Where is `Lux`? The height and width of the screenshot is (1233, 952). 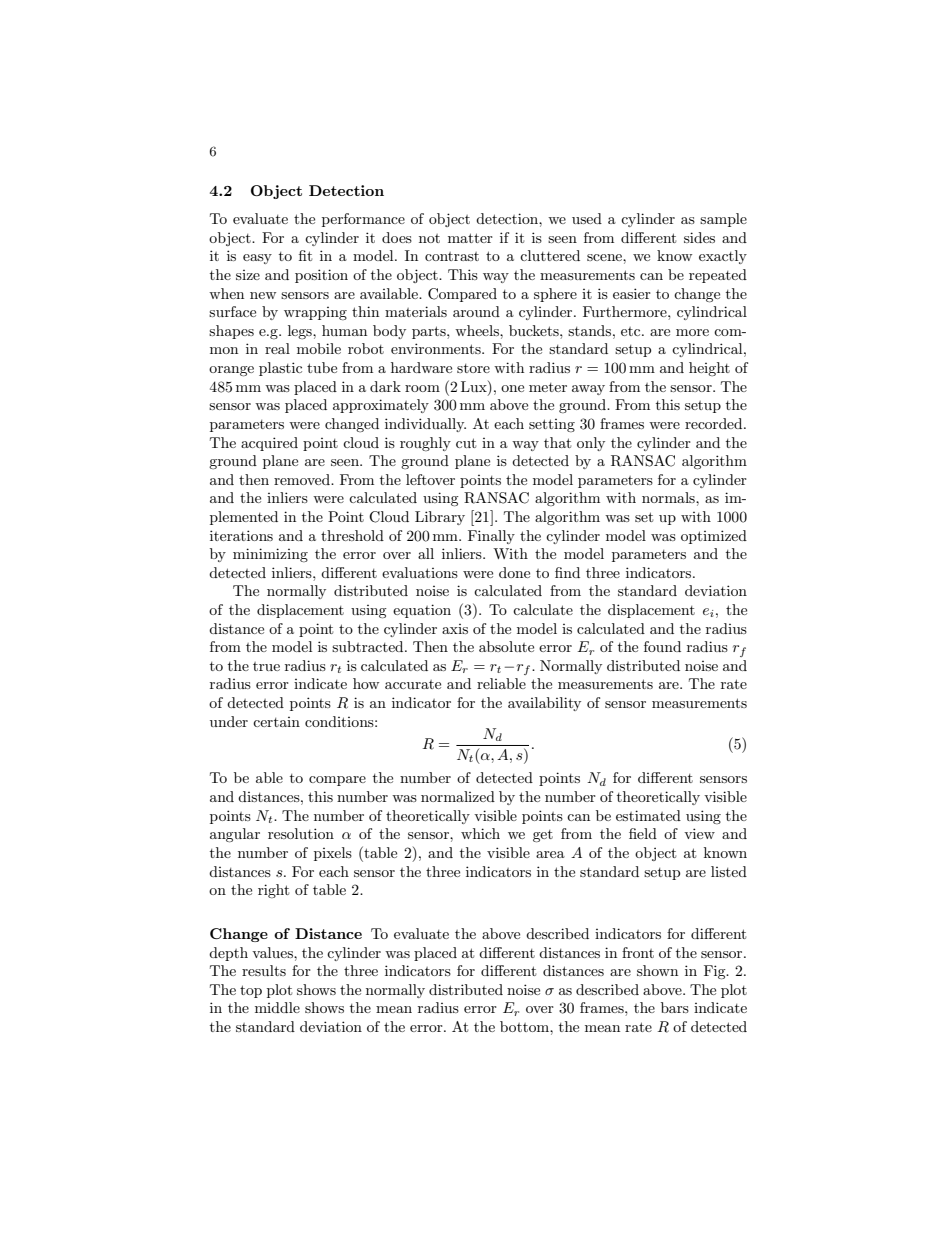 Lux is located at coordinates (475, 386).
